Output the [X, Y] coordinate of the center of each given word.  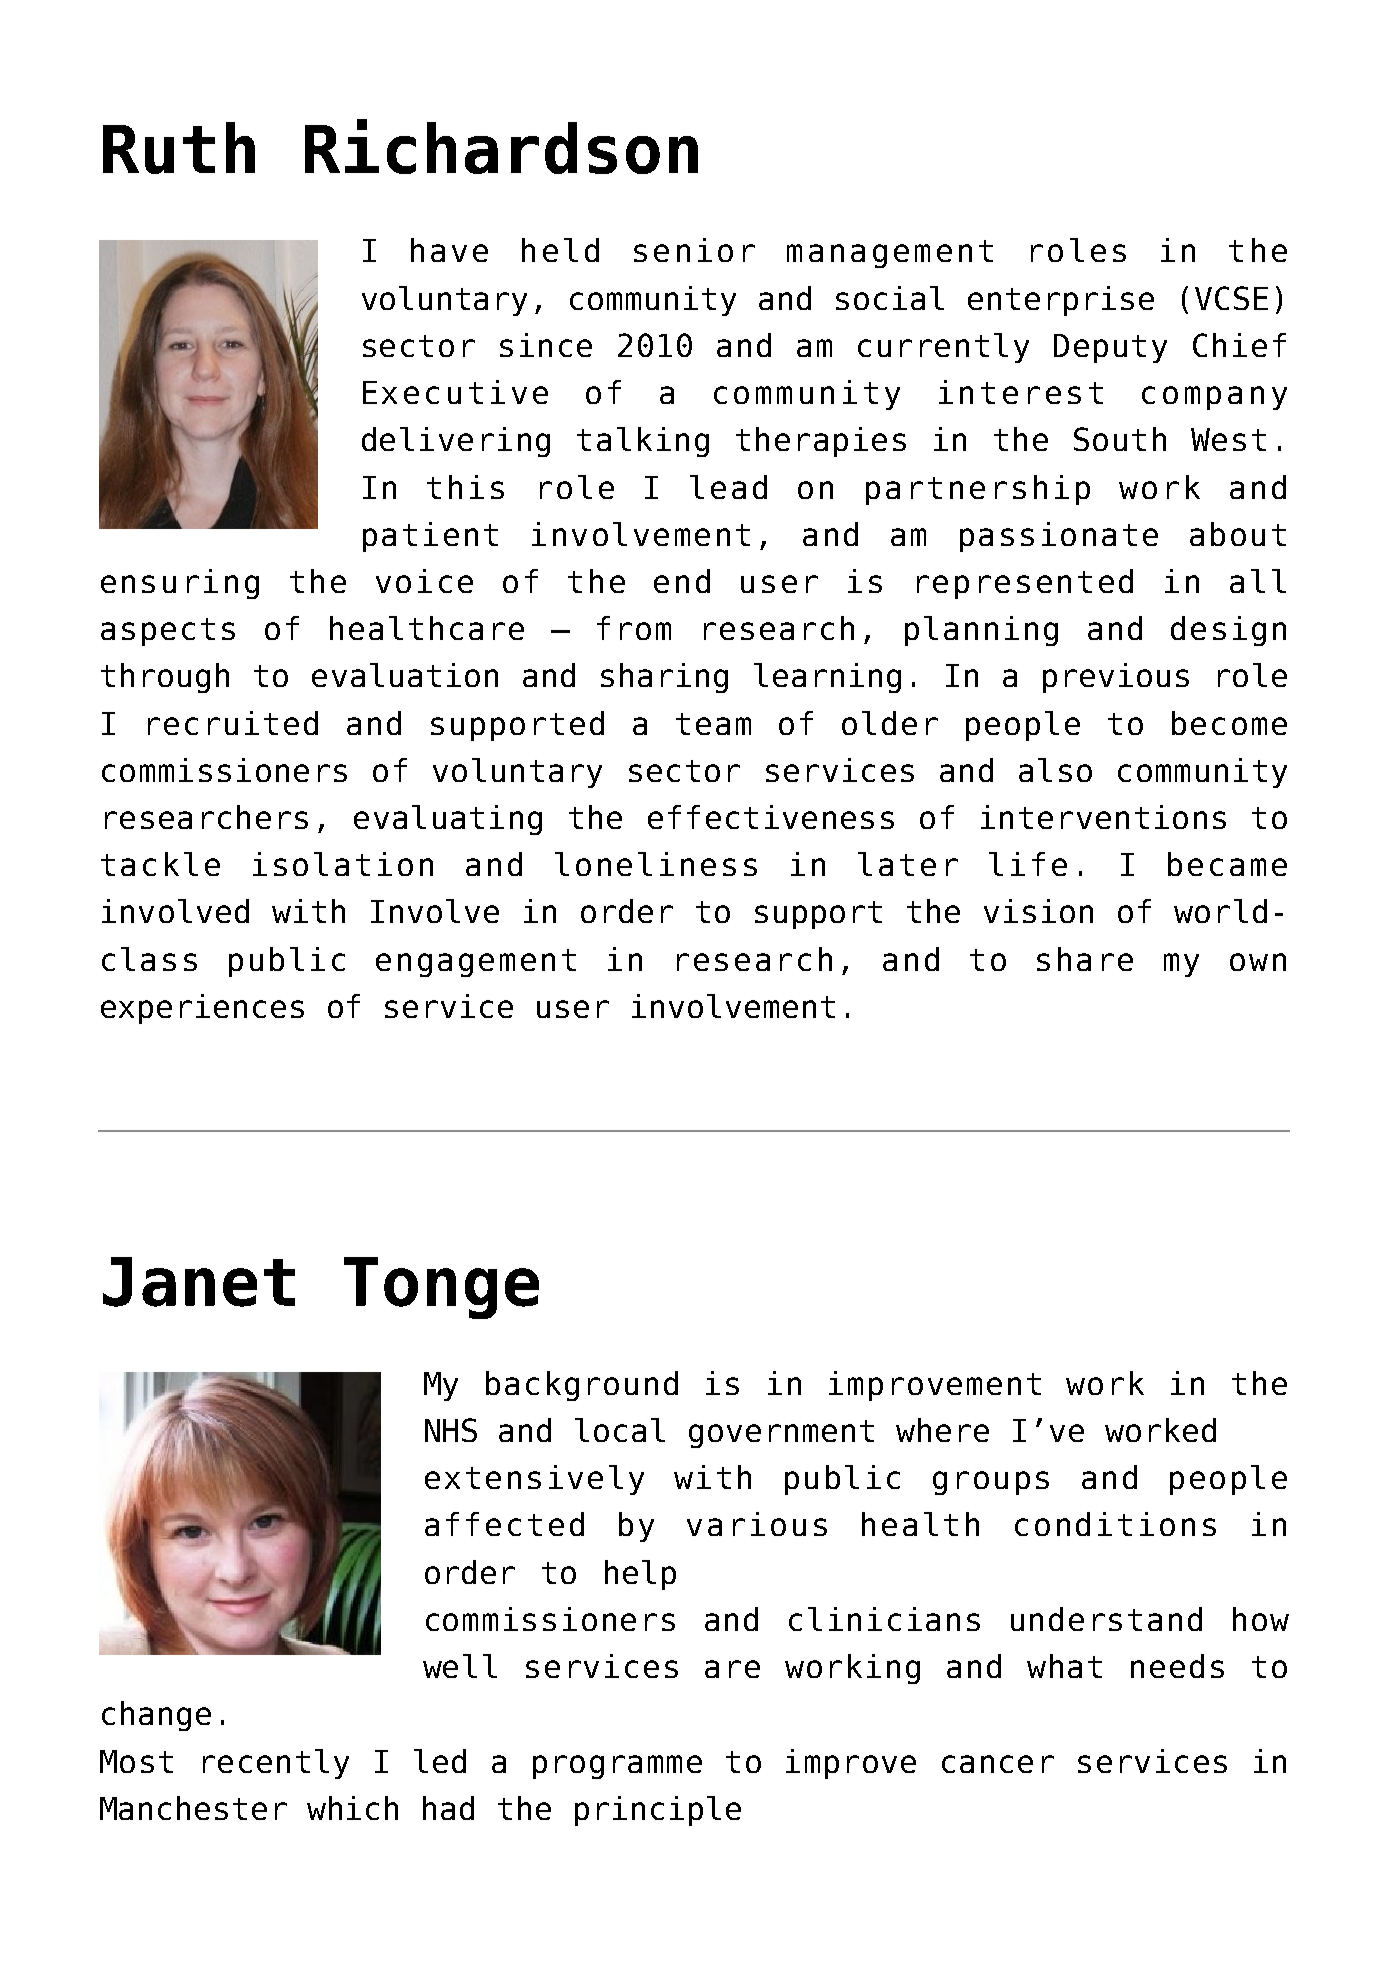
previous [1116, 678]
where [942, 1430]
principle [658, 1811]
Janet [199, 1282]
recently [276, 1764]
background [582, 1386]
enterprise [1061, 301]
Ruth [179, 148]
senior [694, 250]
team [713, 724]
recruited [233, 723]
